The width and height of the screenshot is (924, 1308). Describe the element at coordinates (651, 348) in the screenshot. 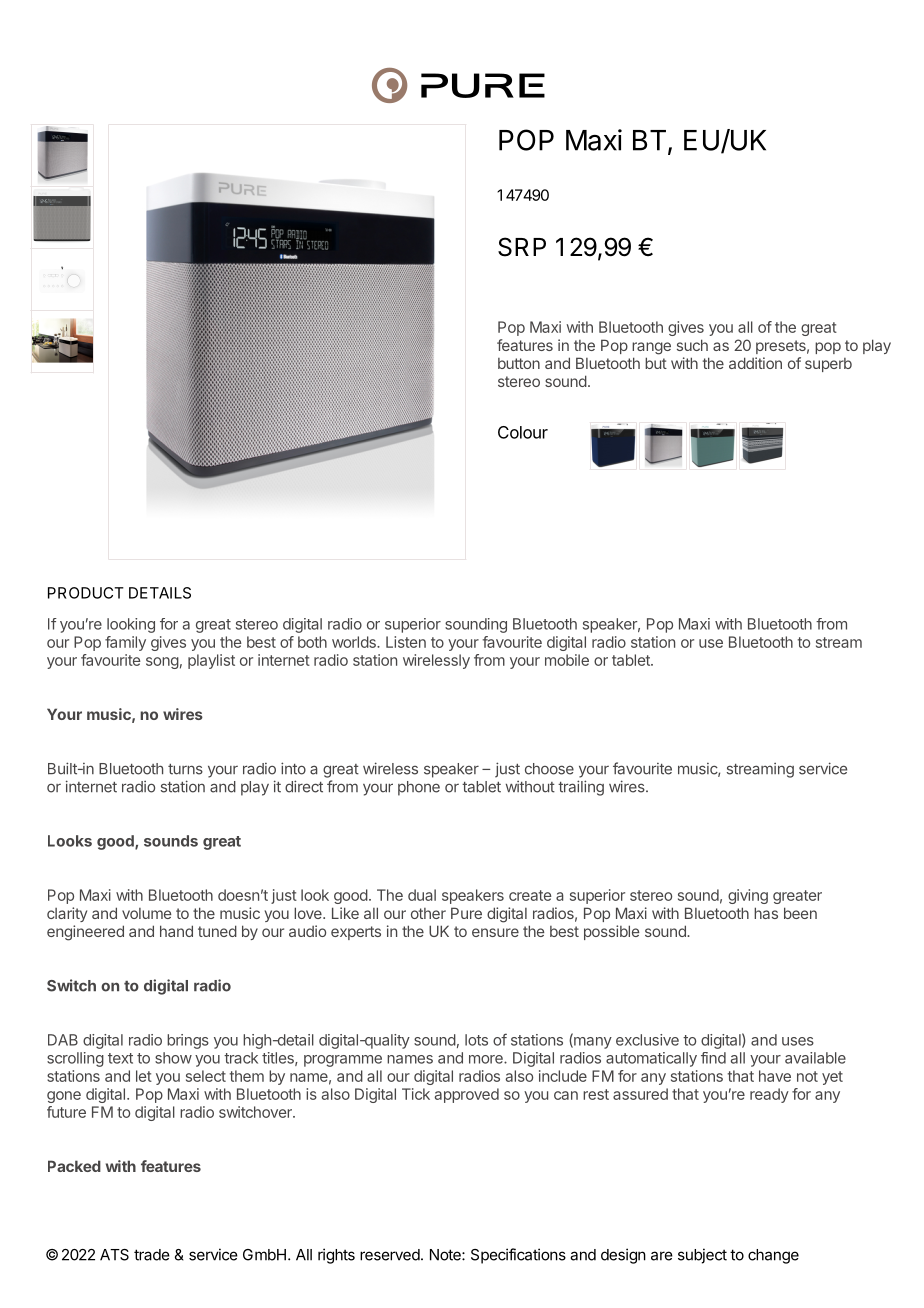

I see `range` at that location.
